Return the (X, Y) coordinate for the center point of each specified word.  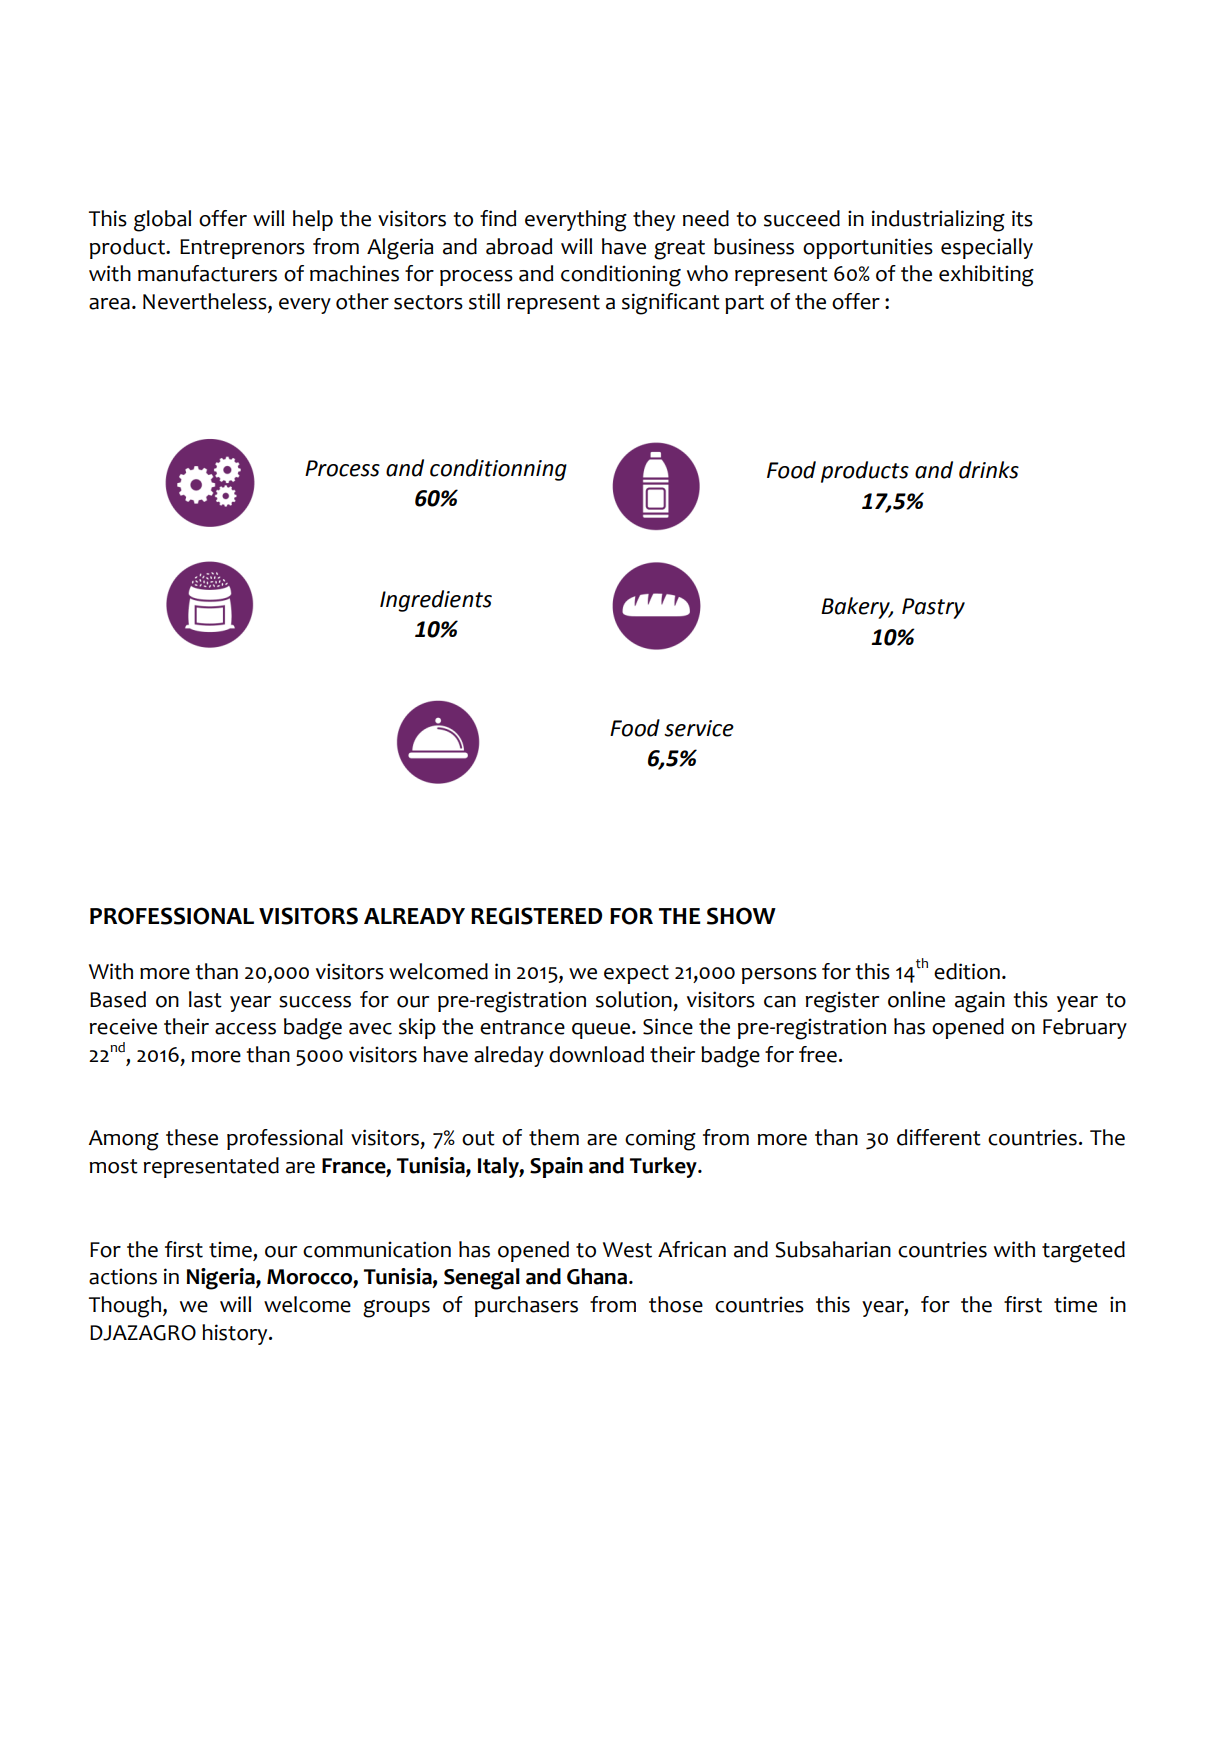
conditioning (621, 276)
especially (987, 248)
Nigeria (222, 1279)
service (699, 728)
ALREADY (414, 916)
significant (671, 304)
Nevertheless (206, 302)
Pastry (933, 608)
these (192, 1137)
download (596, 1054)
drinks (989, 470)
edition (967, 971)
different (939, 1137)
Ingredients (436, 601)
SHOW (741, 916)
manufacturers (207, 273)
